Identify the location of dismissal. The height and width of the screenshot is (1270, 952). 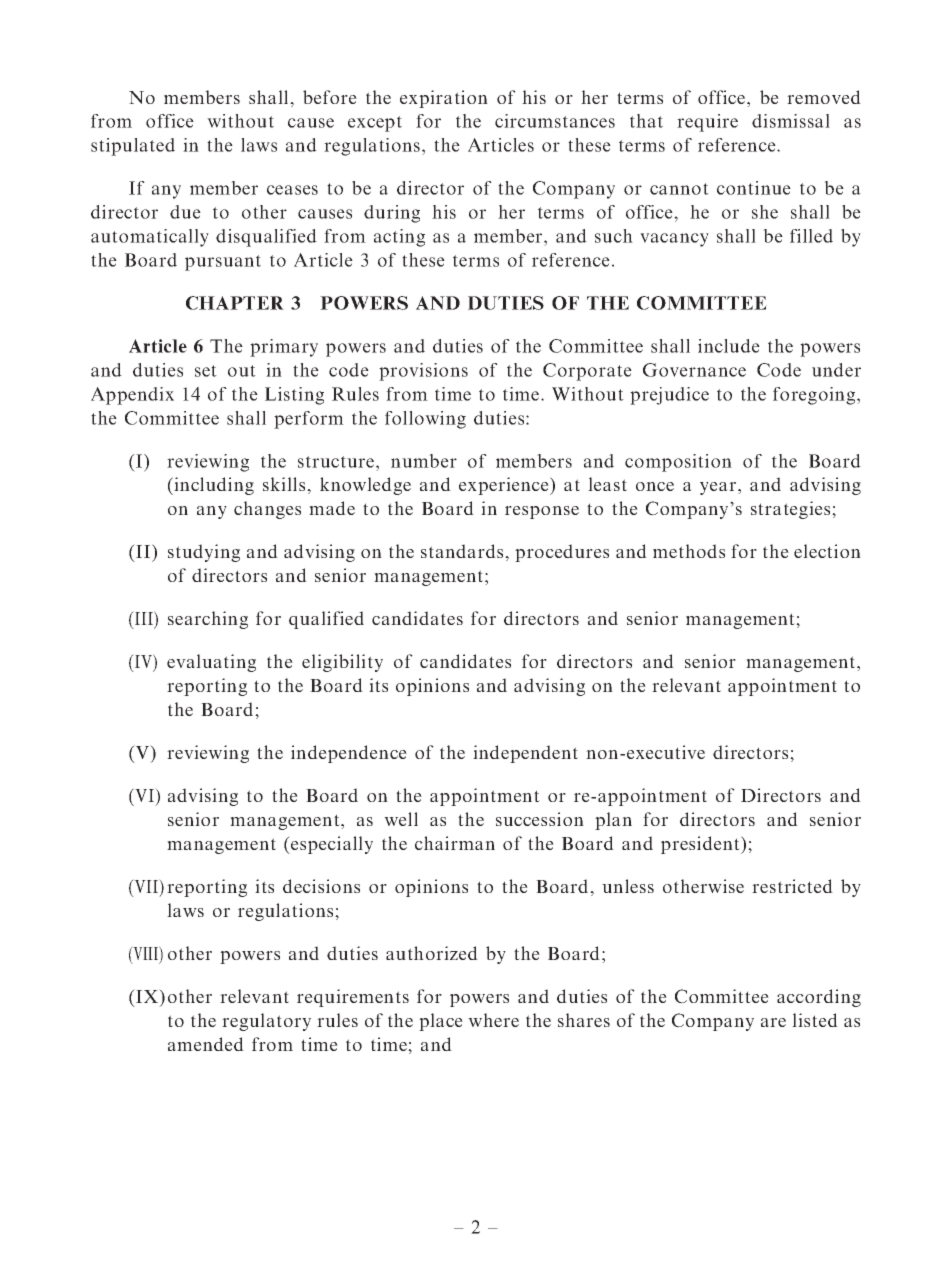
(791, 121).
